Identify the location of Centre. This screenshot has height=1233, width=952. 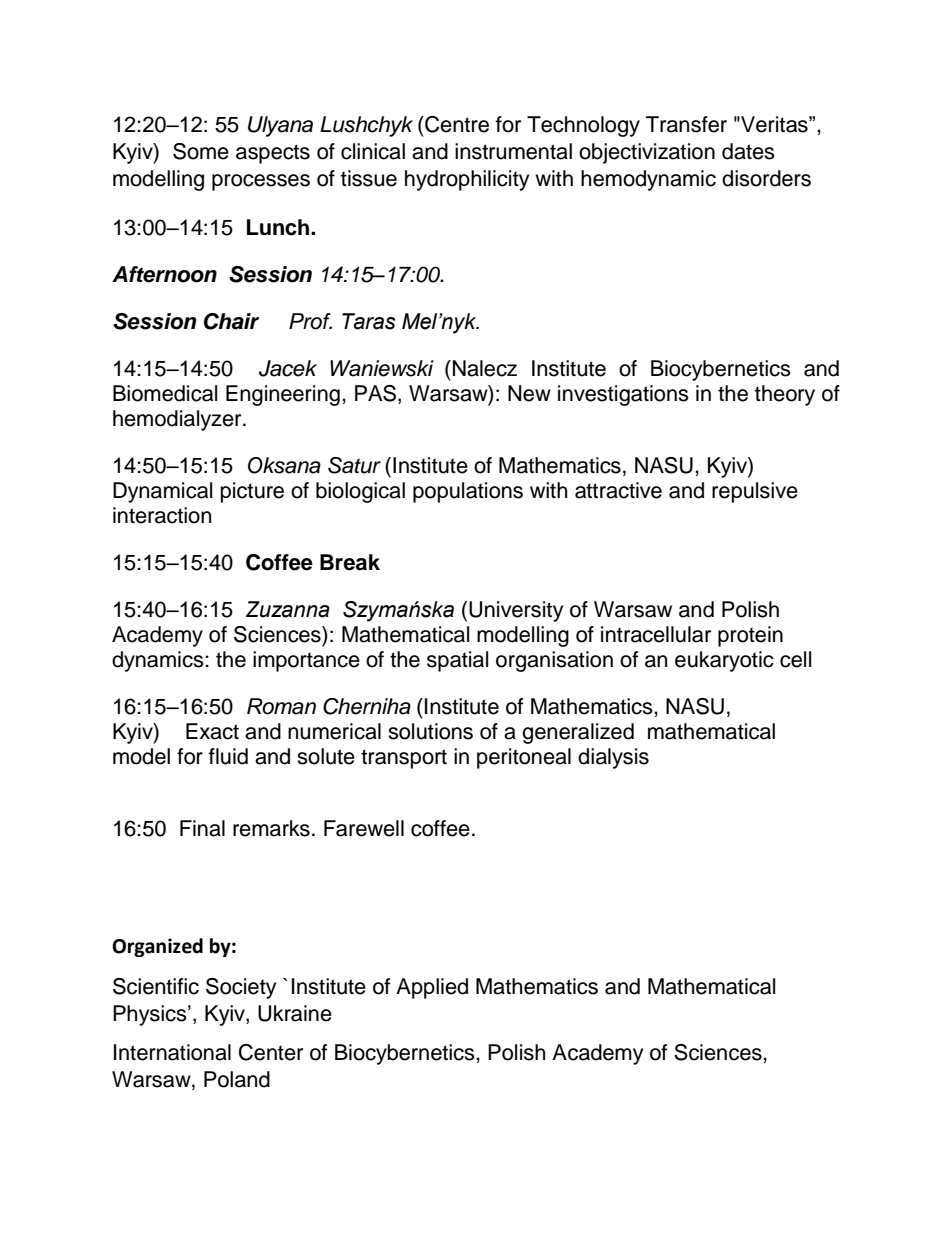
(456, 124).
